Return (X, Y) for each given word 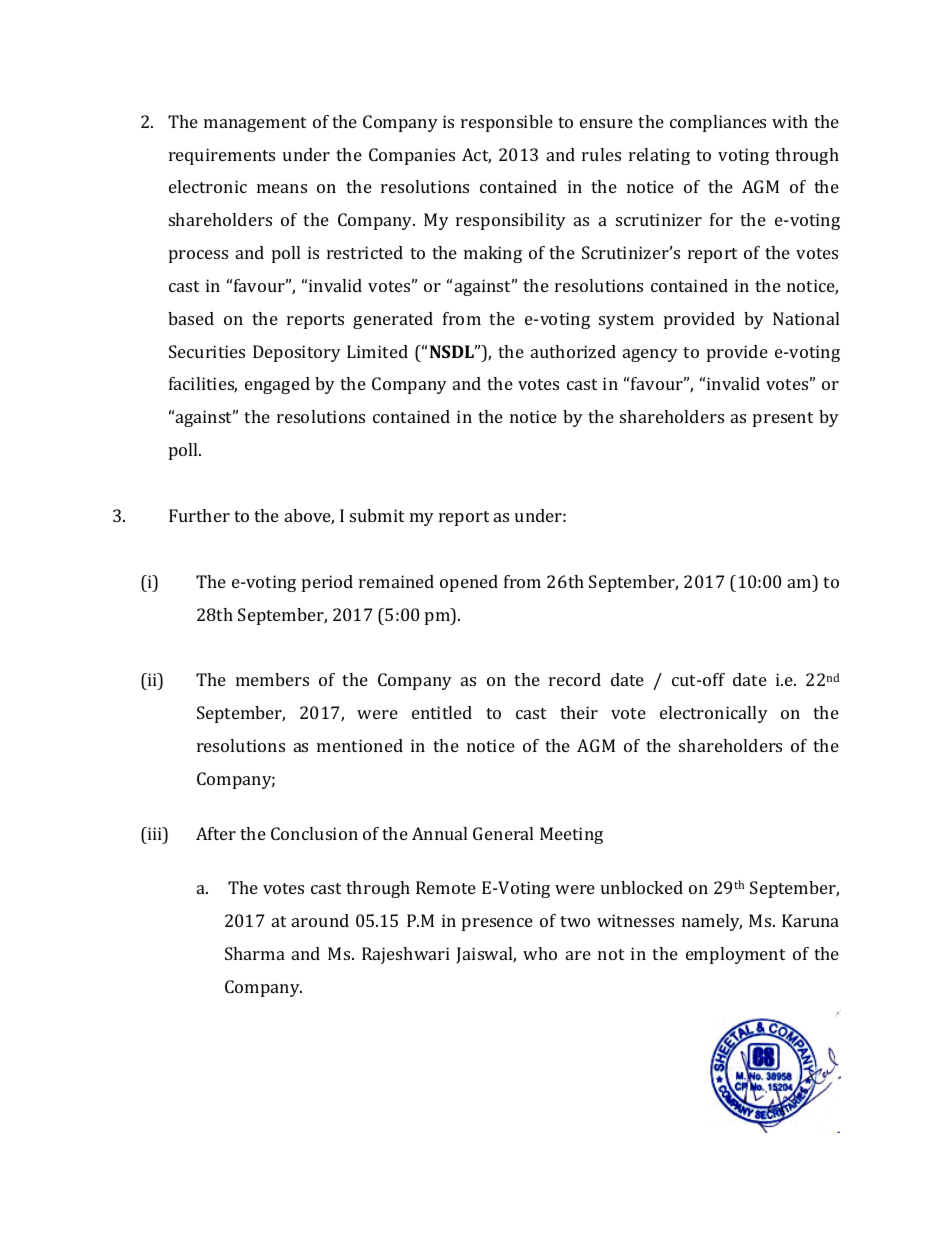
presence (497, 924)
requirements (222, 156)
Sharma (255, 953)
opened (469, 583)
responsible (507, 123)
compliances (718, 123)
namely (712, 922)
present (783, 419)
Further (199, 515)
